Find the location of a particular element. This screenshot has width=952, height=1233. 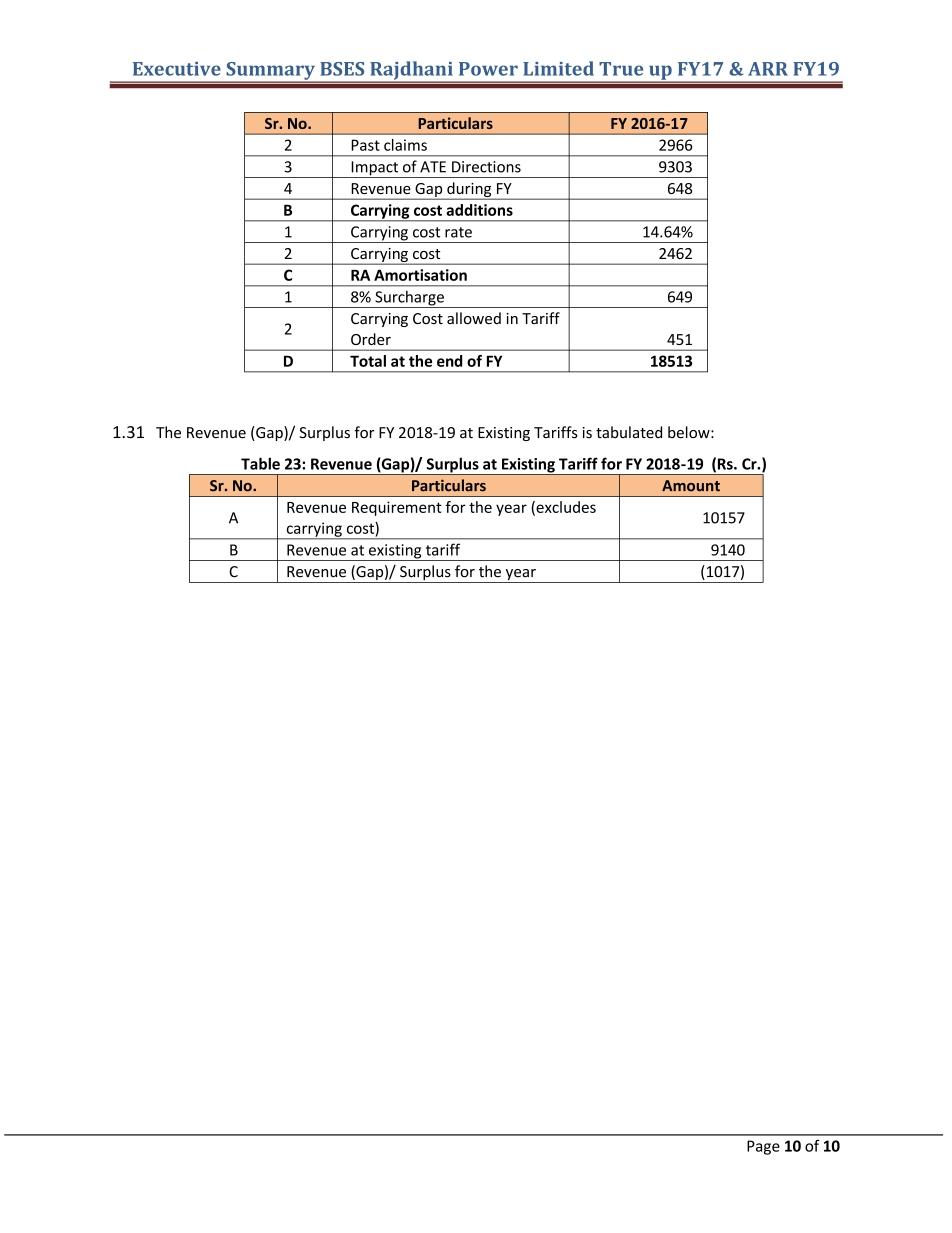

Page is located at coordinates (763, 1147).
